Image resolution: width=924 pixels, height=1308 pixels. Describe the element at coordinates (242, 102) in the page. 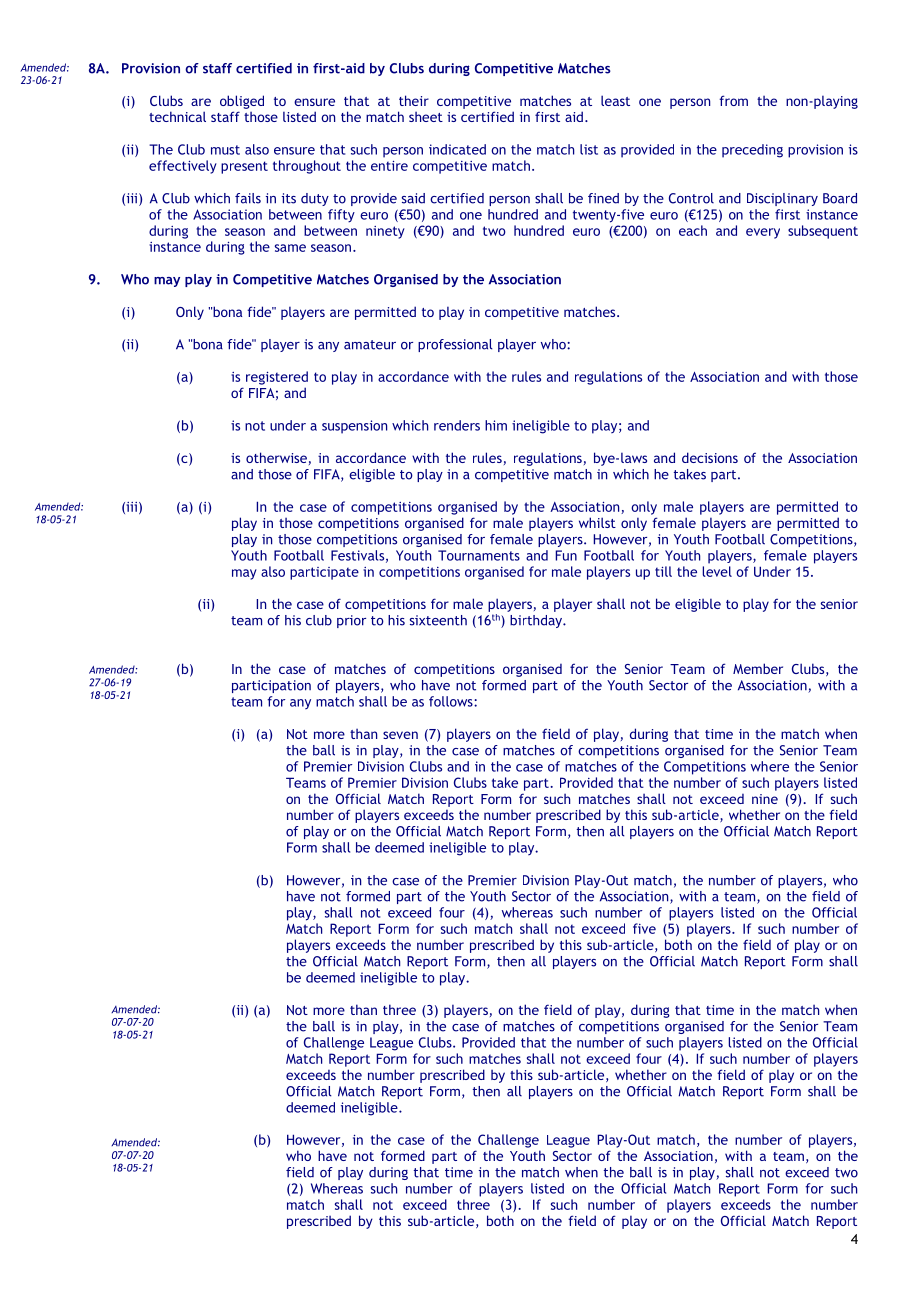

I see `obliged` at that location.
